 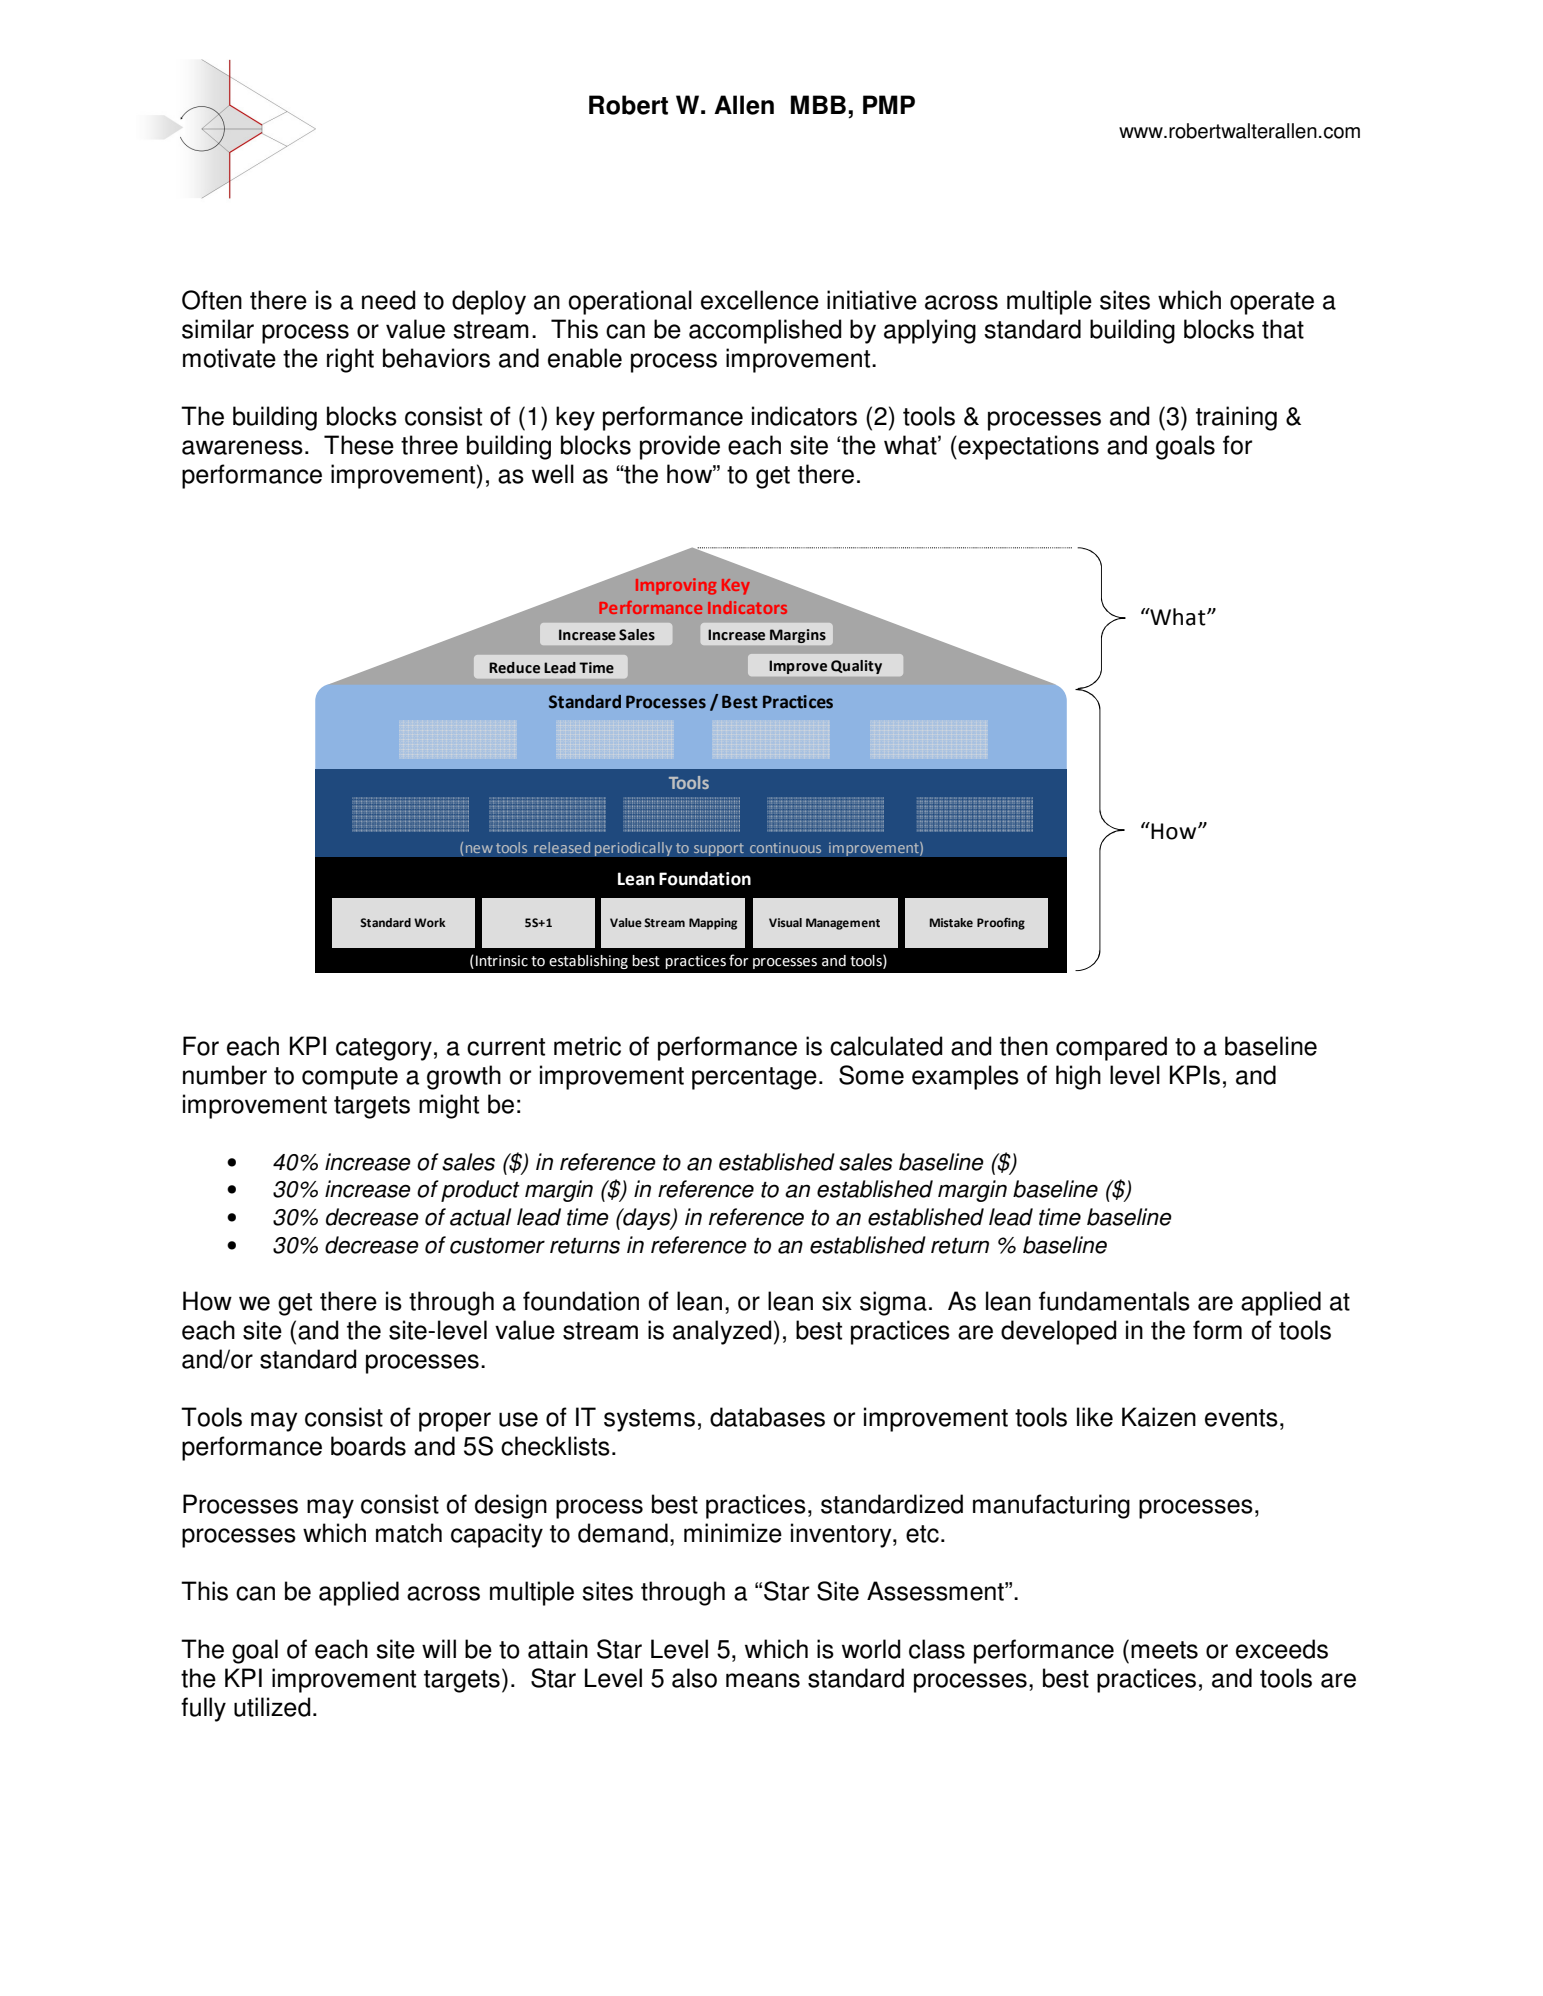 I want to click on Quality, so click(x=856, y=667).
